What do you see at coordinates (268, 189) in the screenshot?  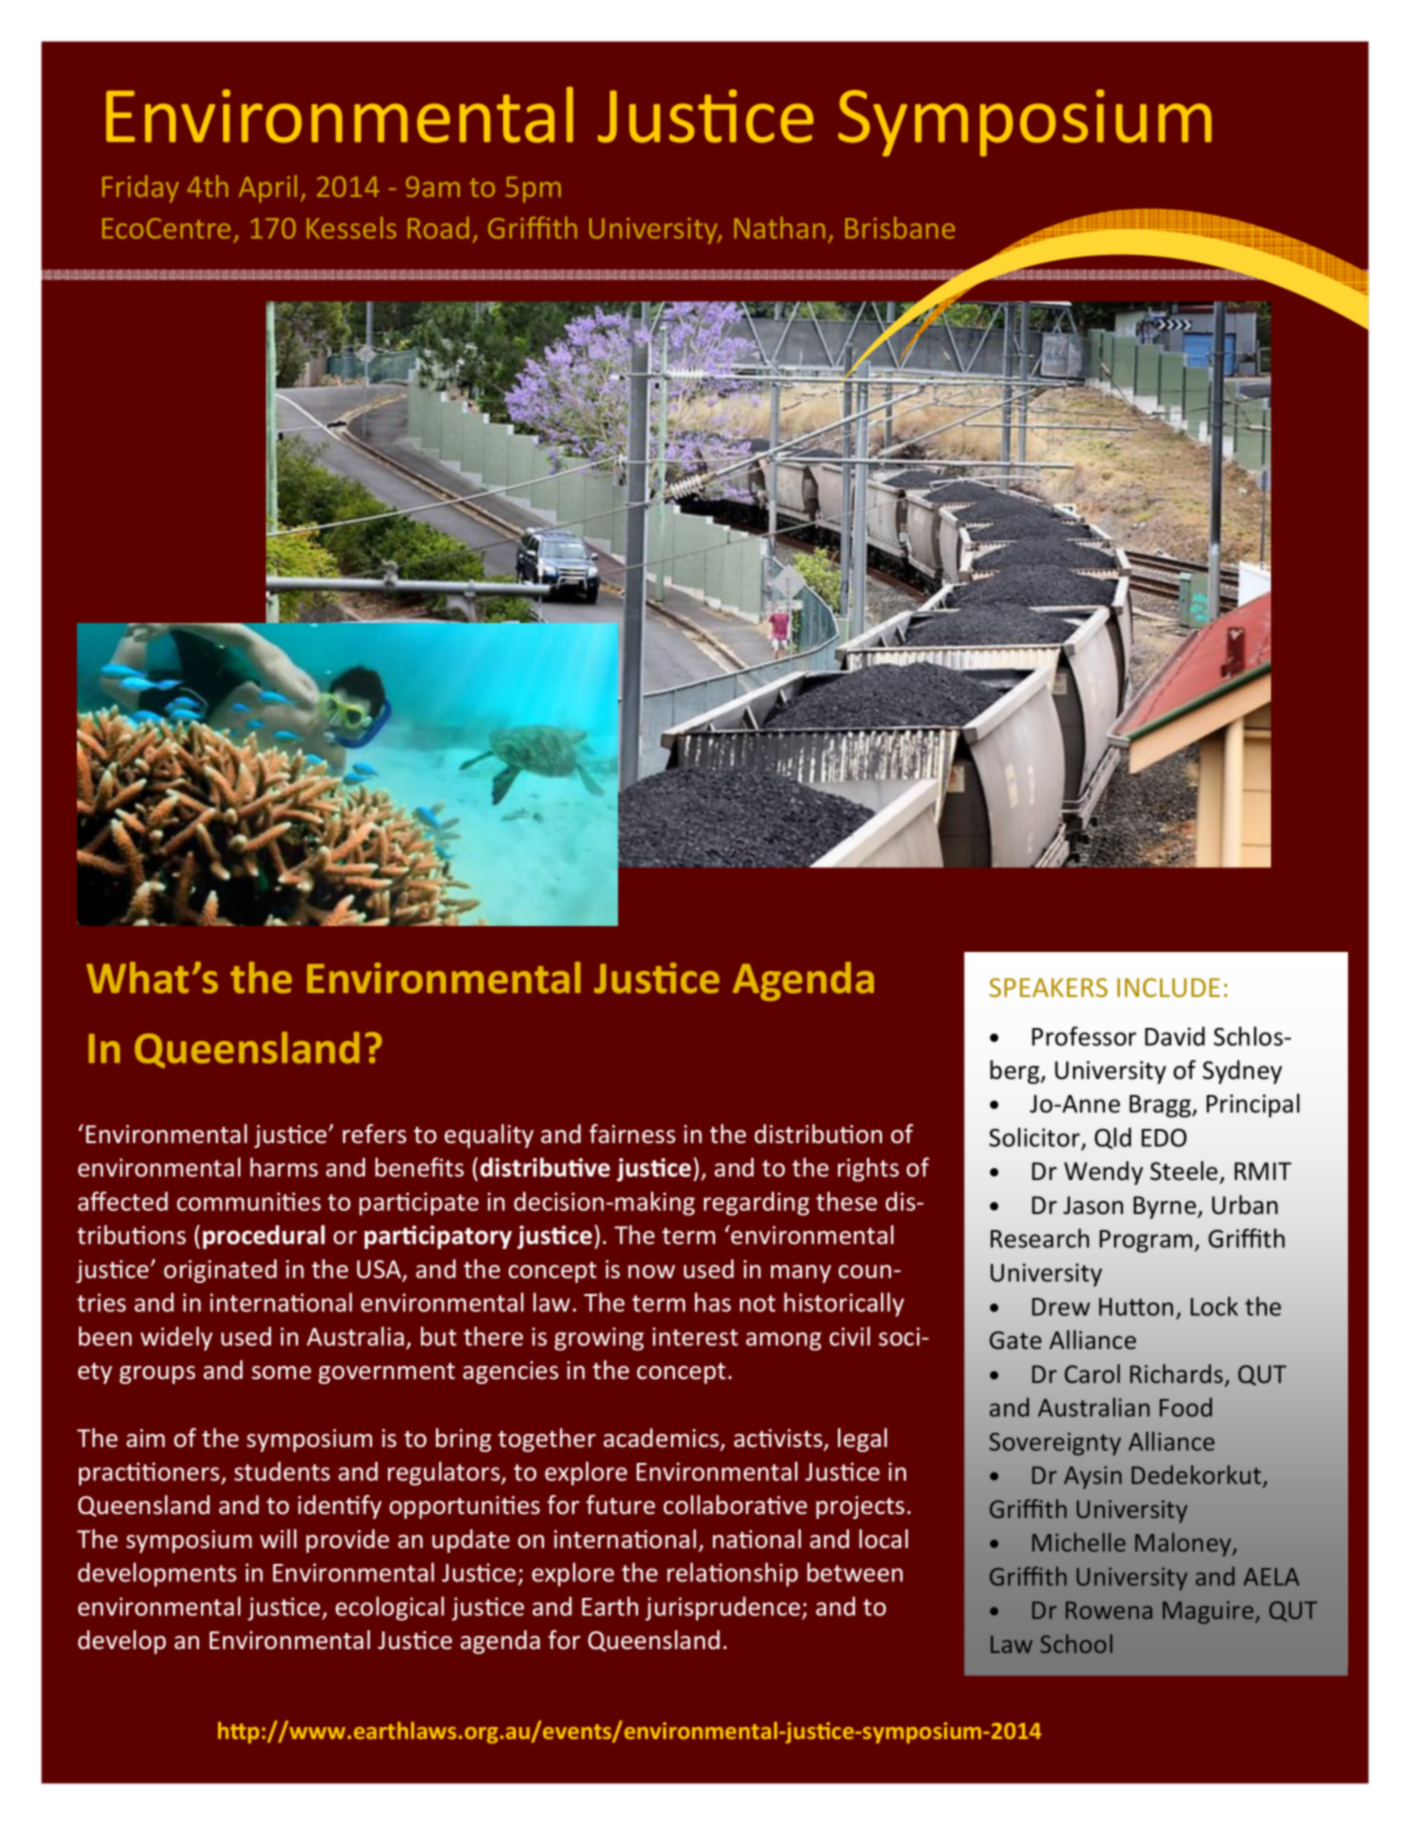 I see `April` at bounding box center [268, 189].
